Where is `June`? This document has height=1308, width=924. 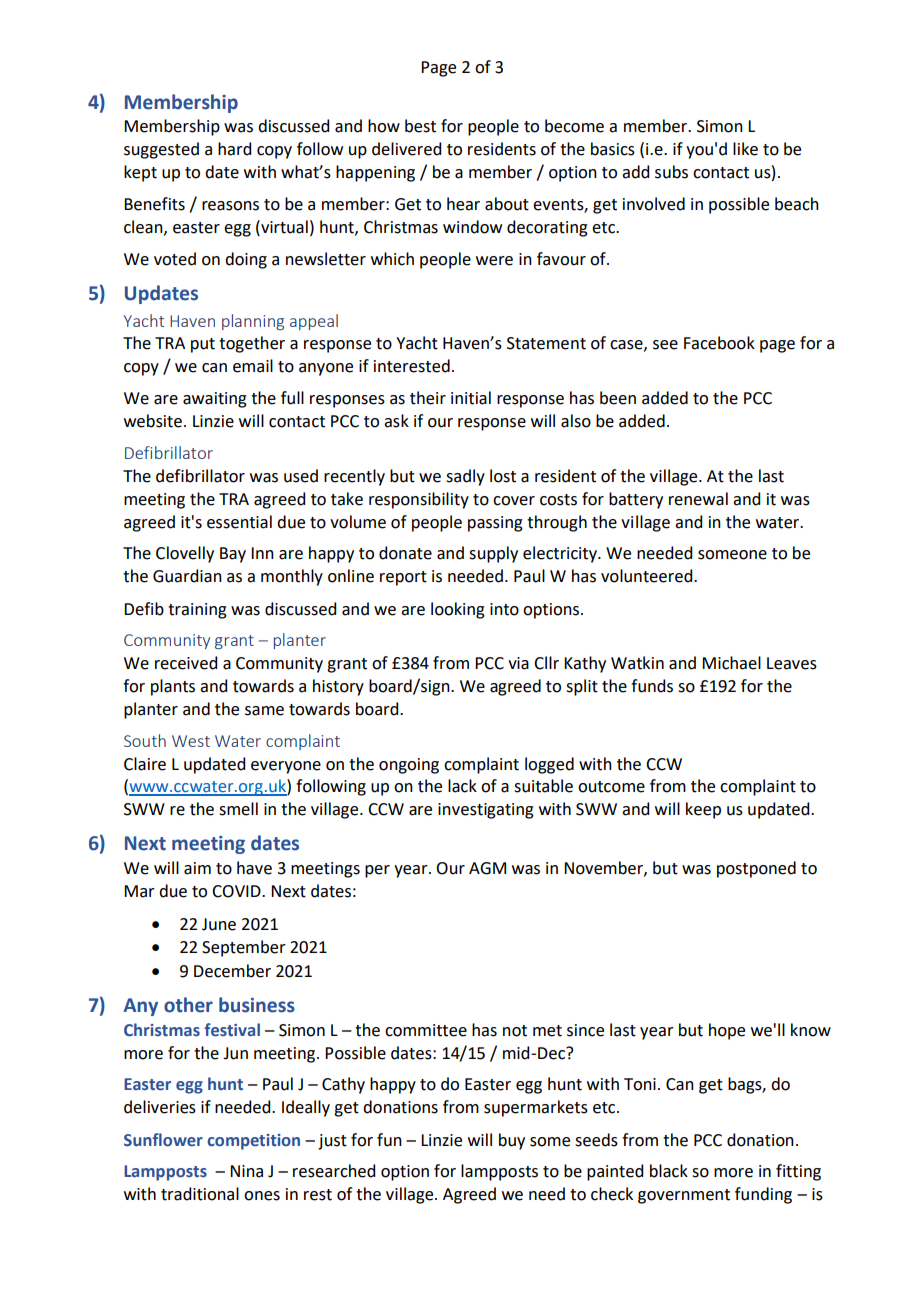
June is located at coordinates (219, 924).
